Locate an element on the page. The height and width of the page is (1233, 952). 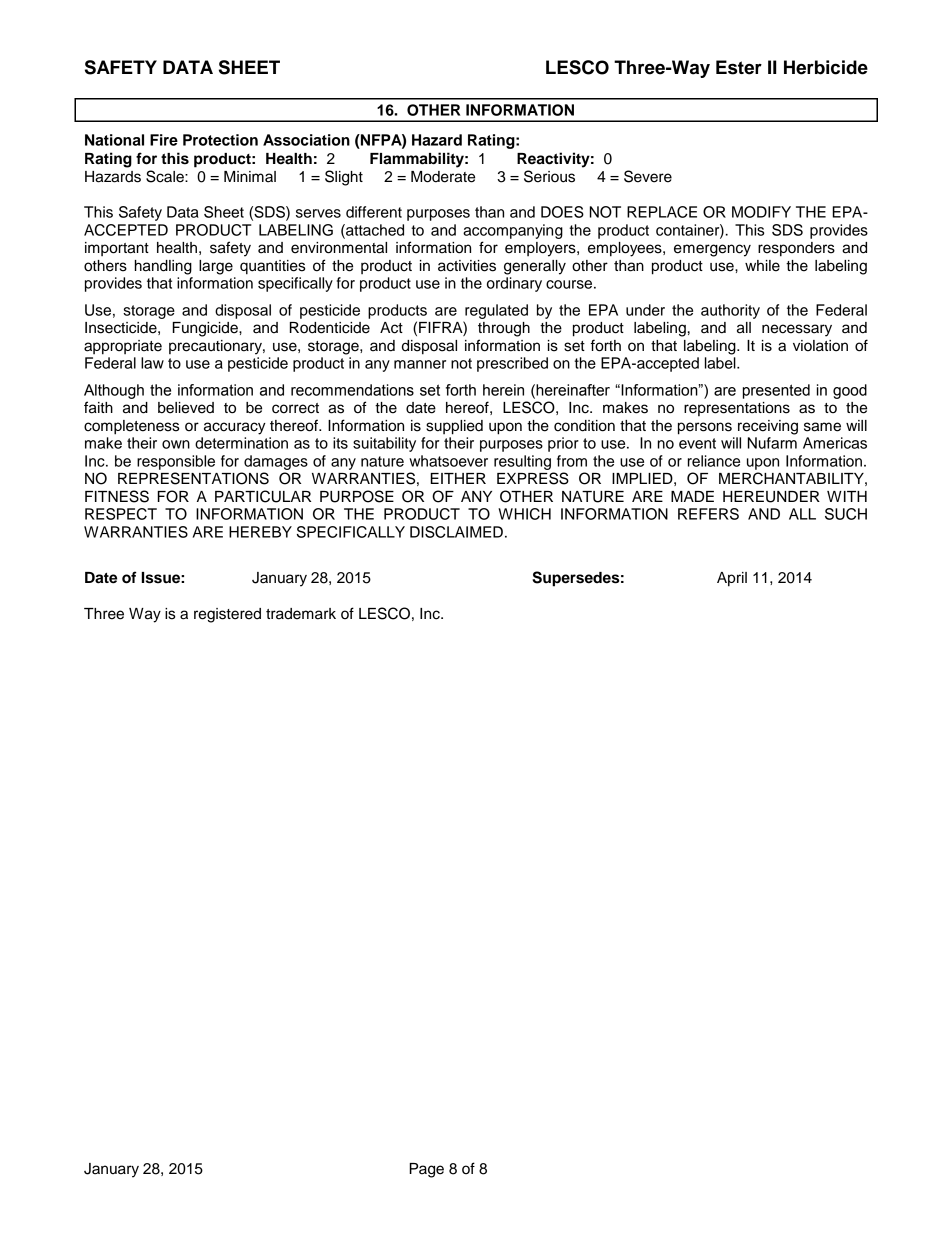
Ester is located at coordinates (739, 67).
